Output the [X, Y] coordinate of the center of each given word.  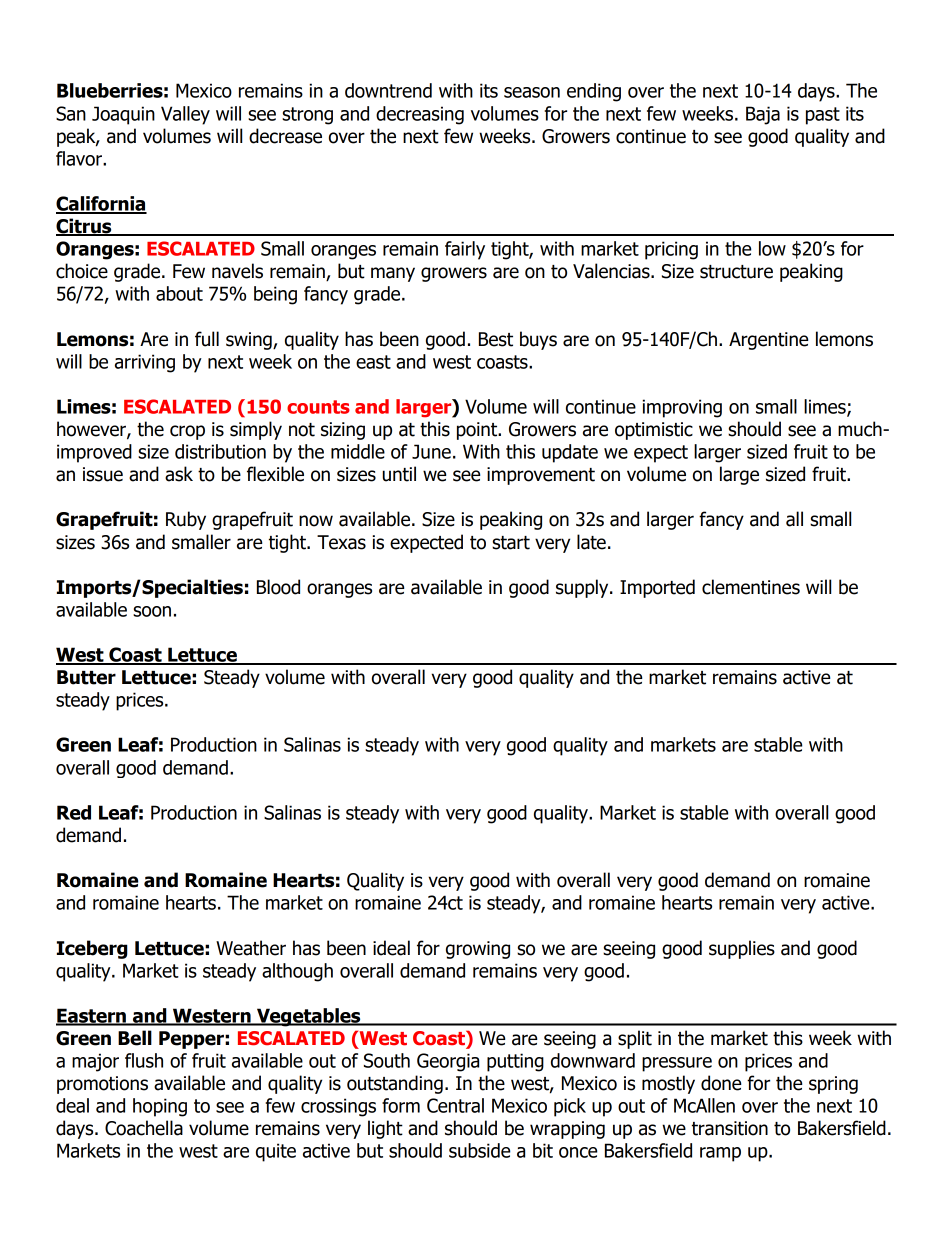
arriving [145, 363]
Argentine [768, 341]
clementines [751, 587]
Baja [763, 115]
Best [496, 339]
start [511, 543]
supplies [742, 949]
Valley [185, 115]
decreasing [420, 115]
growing [478, 950]
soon [152, 611]
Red [74, 812]
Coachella [144, 1128]
